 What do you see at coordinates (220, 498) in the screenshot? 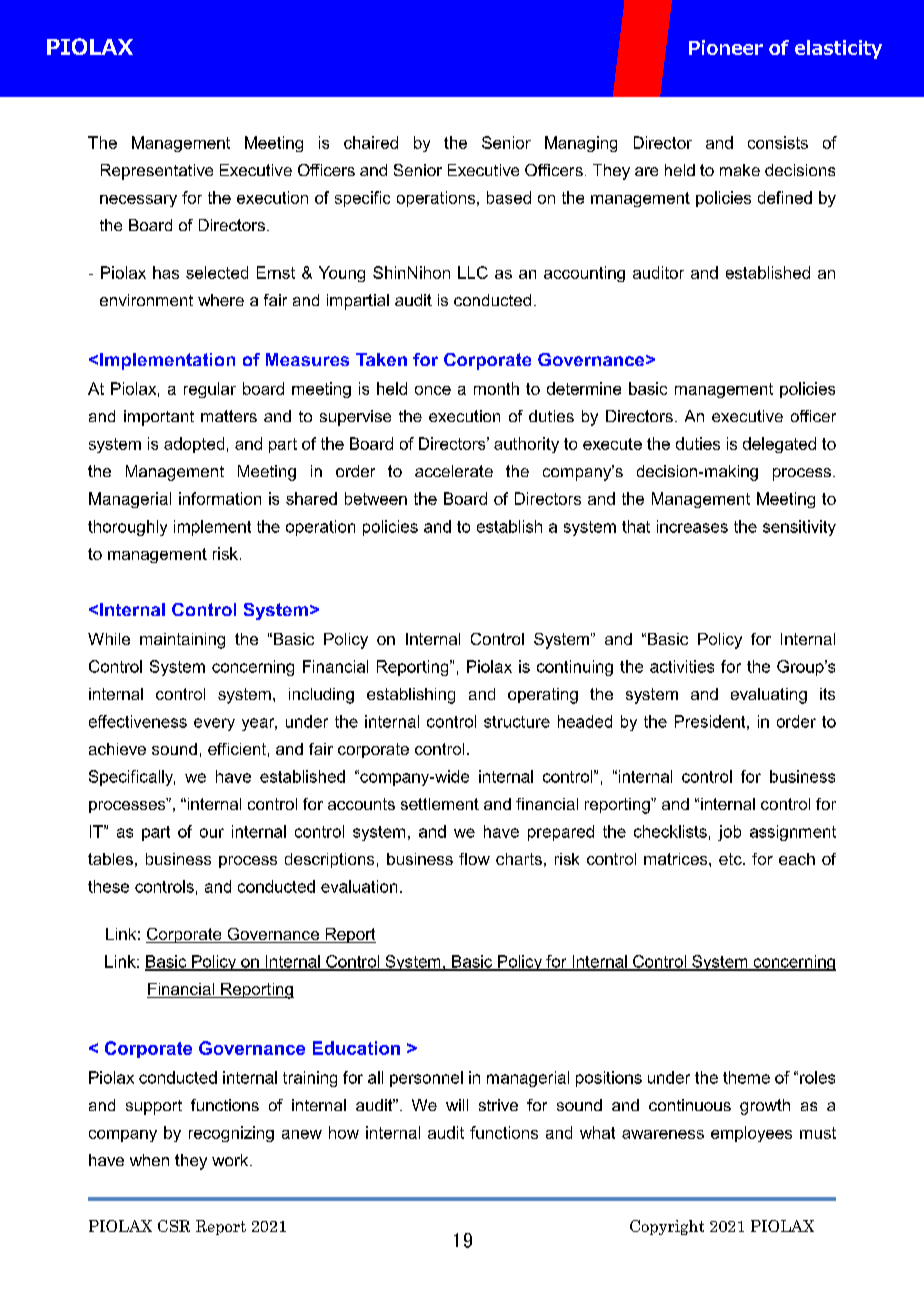
I see `information` at bounding box center [220, 498].
